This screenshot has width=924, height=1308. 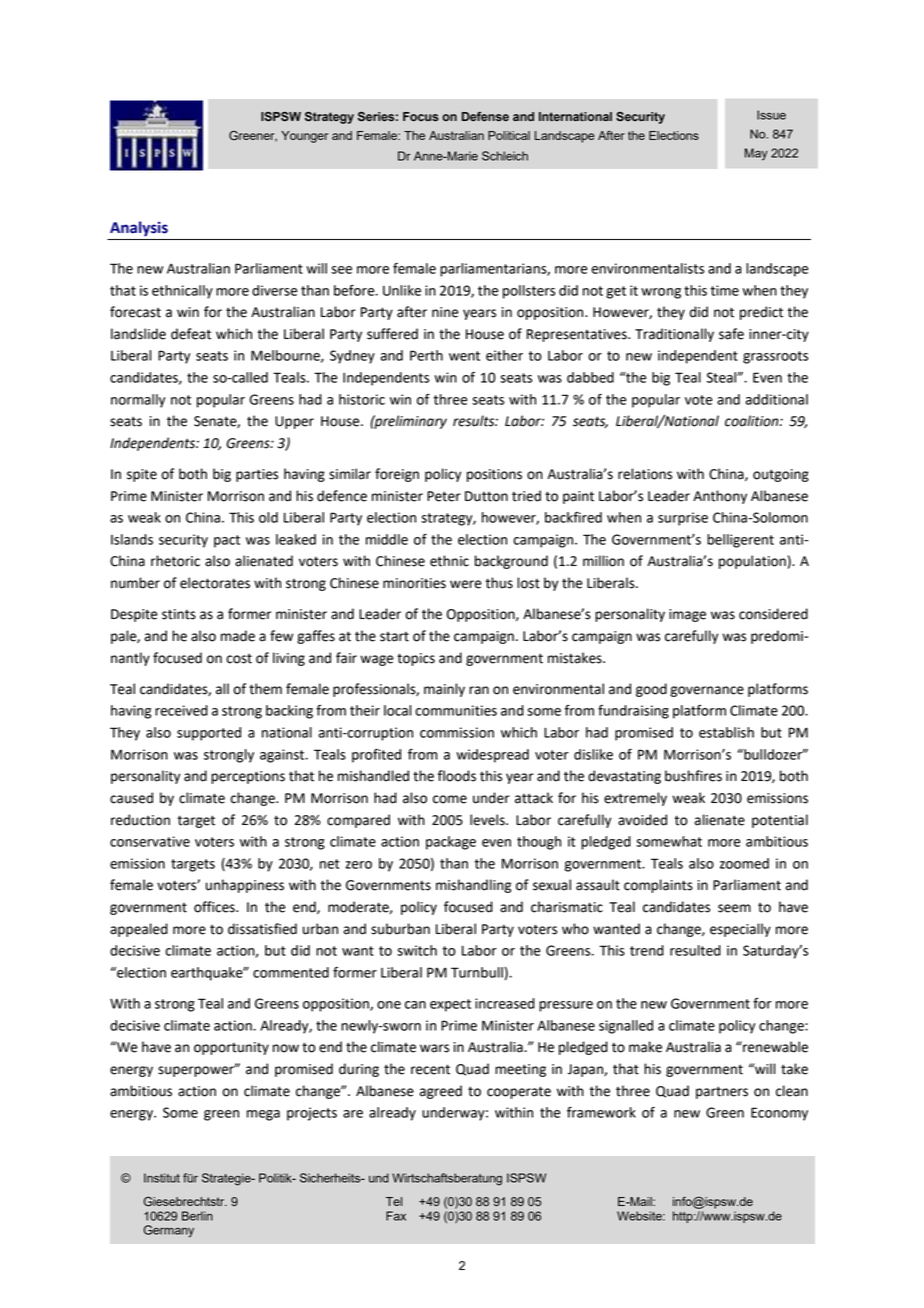 I want to click on Younger, so click(x=304, y=137).
